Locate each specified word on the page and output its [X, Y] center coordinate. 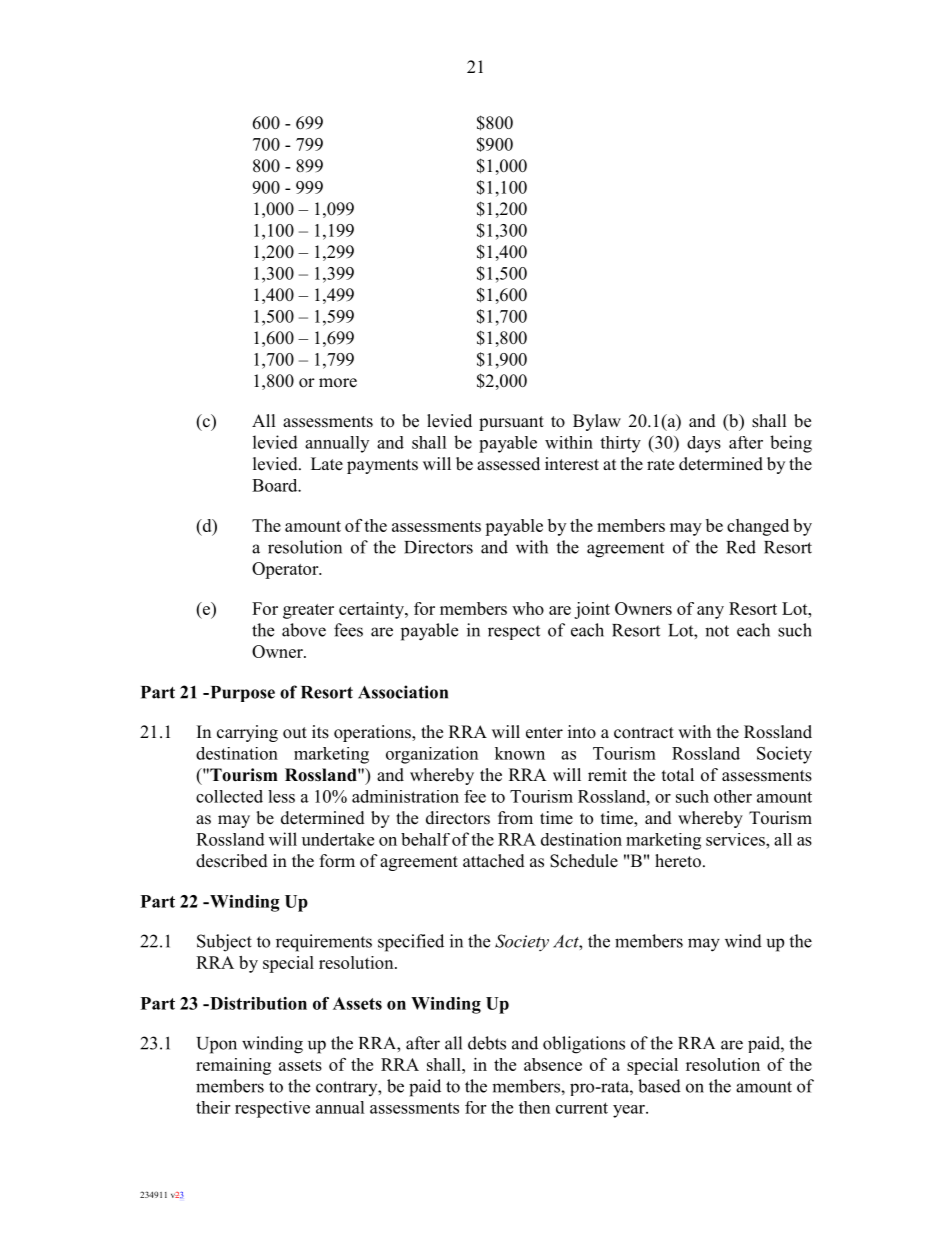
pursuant [511, 423]
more [338, 383]
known [520, 753]
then [534, 1107]
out [295, 733]
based [659, 1086]
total [678, 775]
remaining [233, 1066]
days [704, 444]
